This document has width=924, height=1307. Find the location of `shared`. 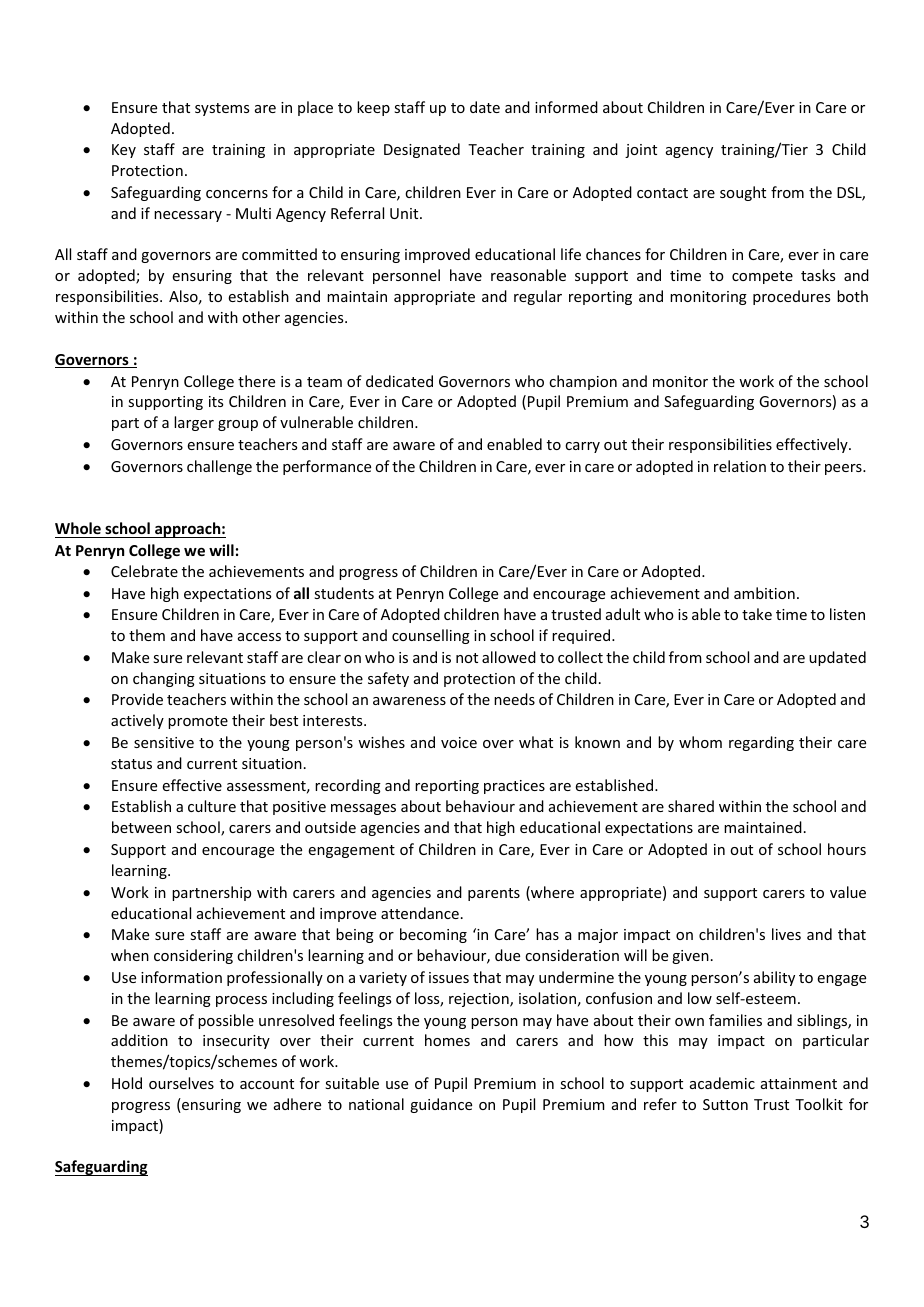

shared is located at coordinates (691, 806).
